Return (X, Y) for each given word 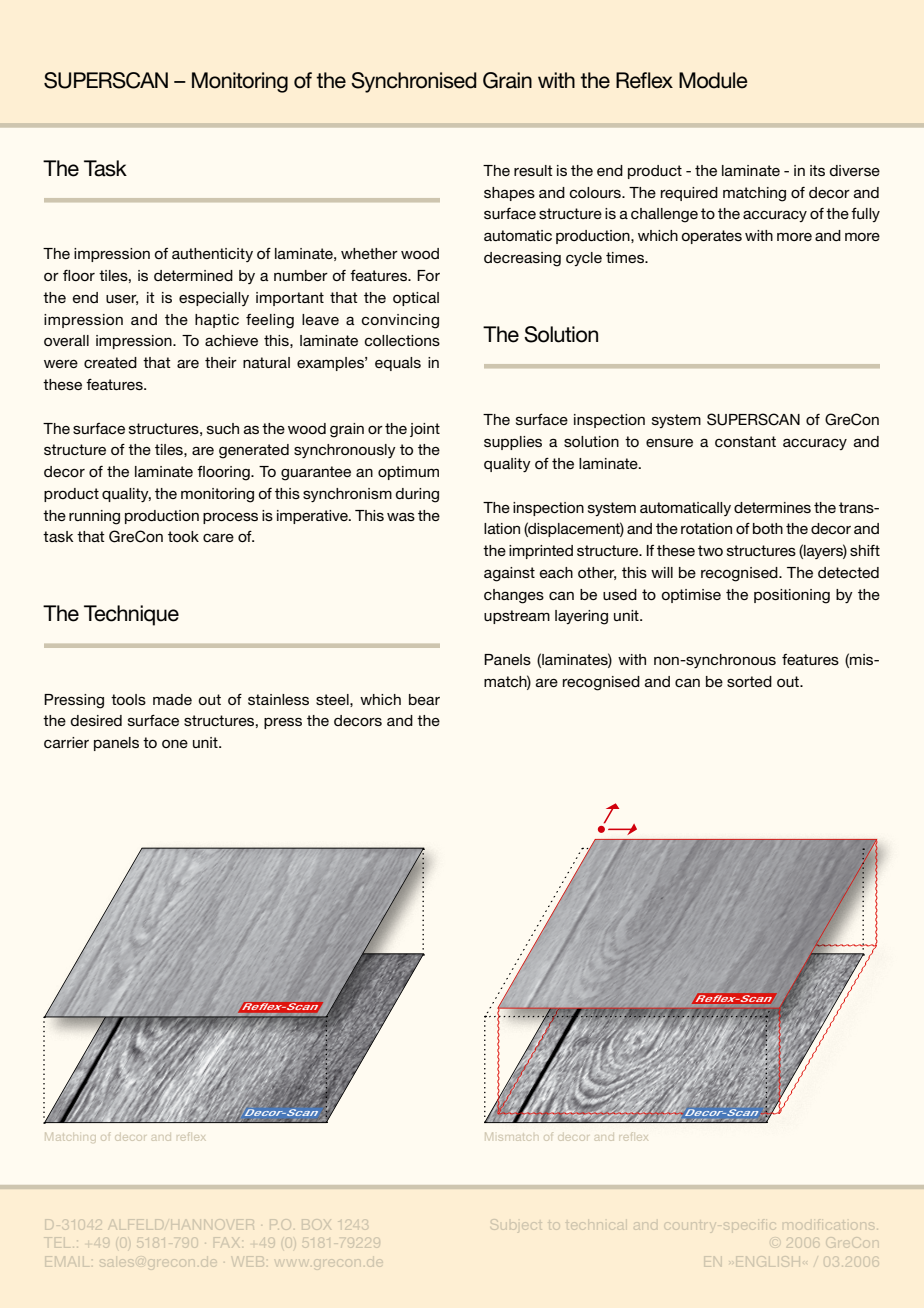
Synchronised (414, 82)
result (533, 170)
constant (745, 441)
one (175, 743)
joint (425, 430)
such (223, 428)
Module (713, 80)
